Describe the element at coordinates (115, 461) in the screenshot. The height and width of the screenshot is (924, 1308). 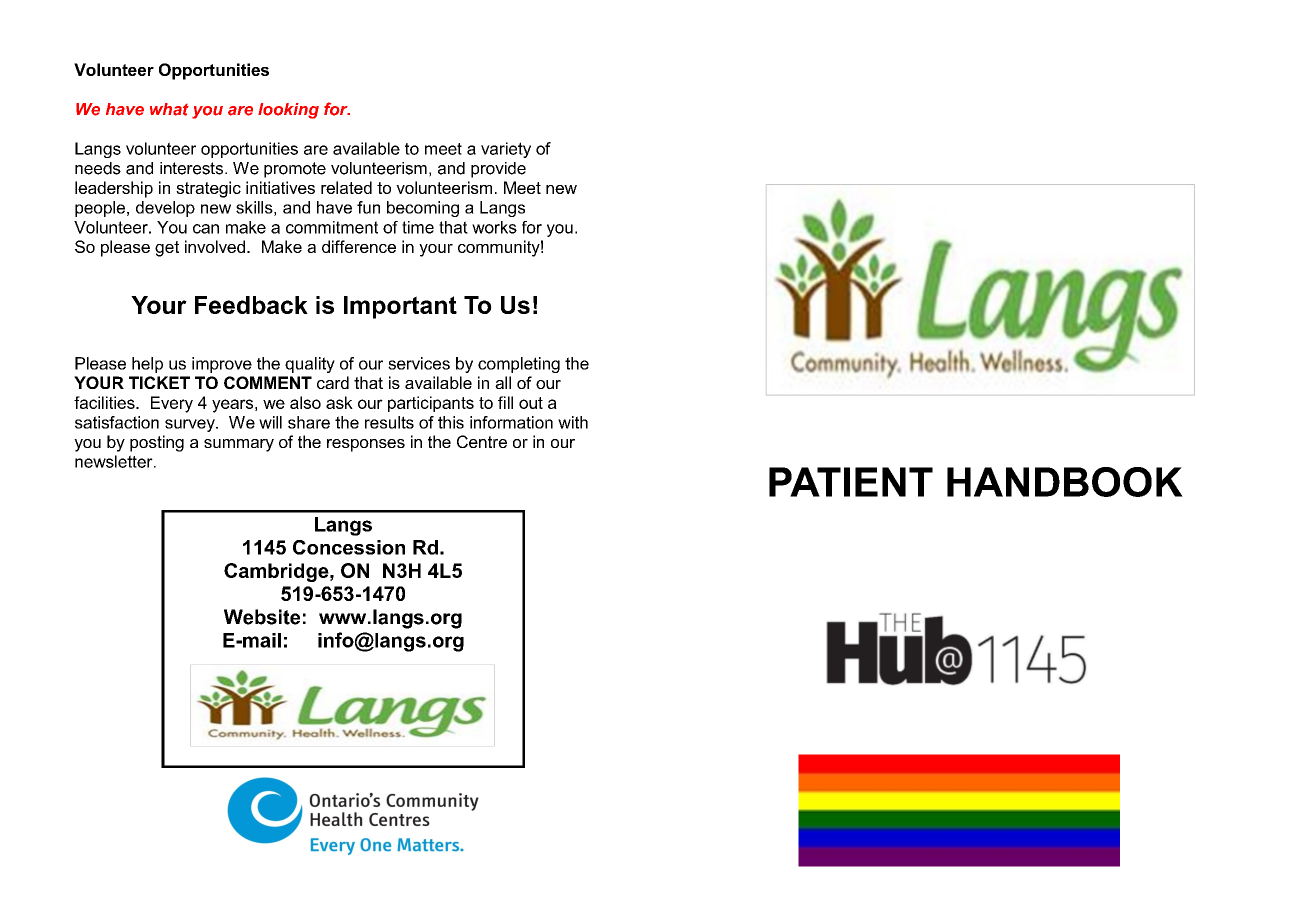
I see `newsletter` at that location.
